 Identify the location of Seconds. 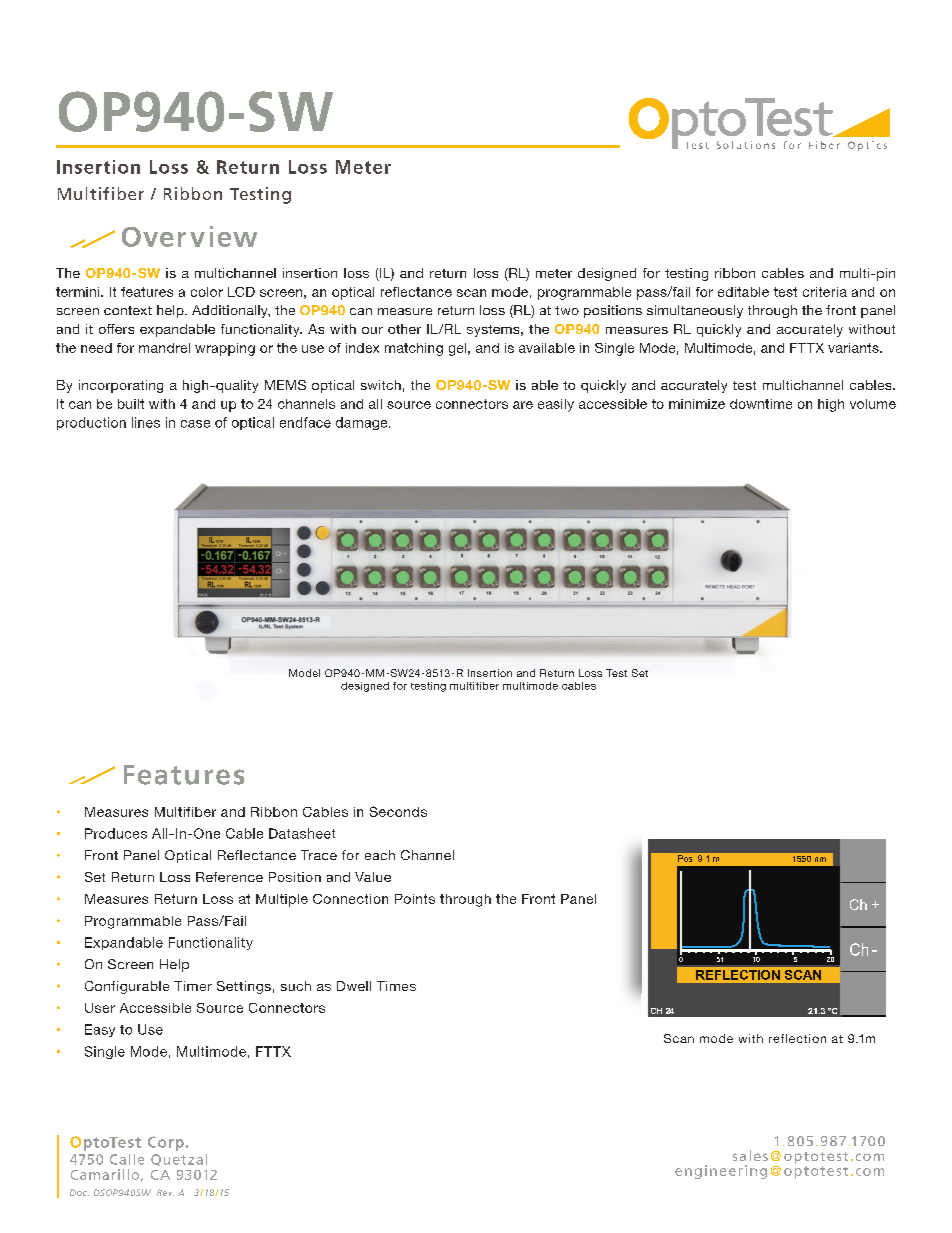
(398, 811).
